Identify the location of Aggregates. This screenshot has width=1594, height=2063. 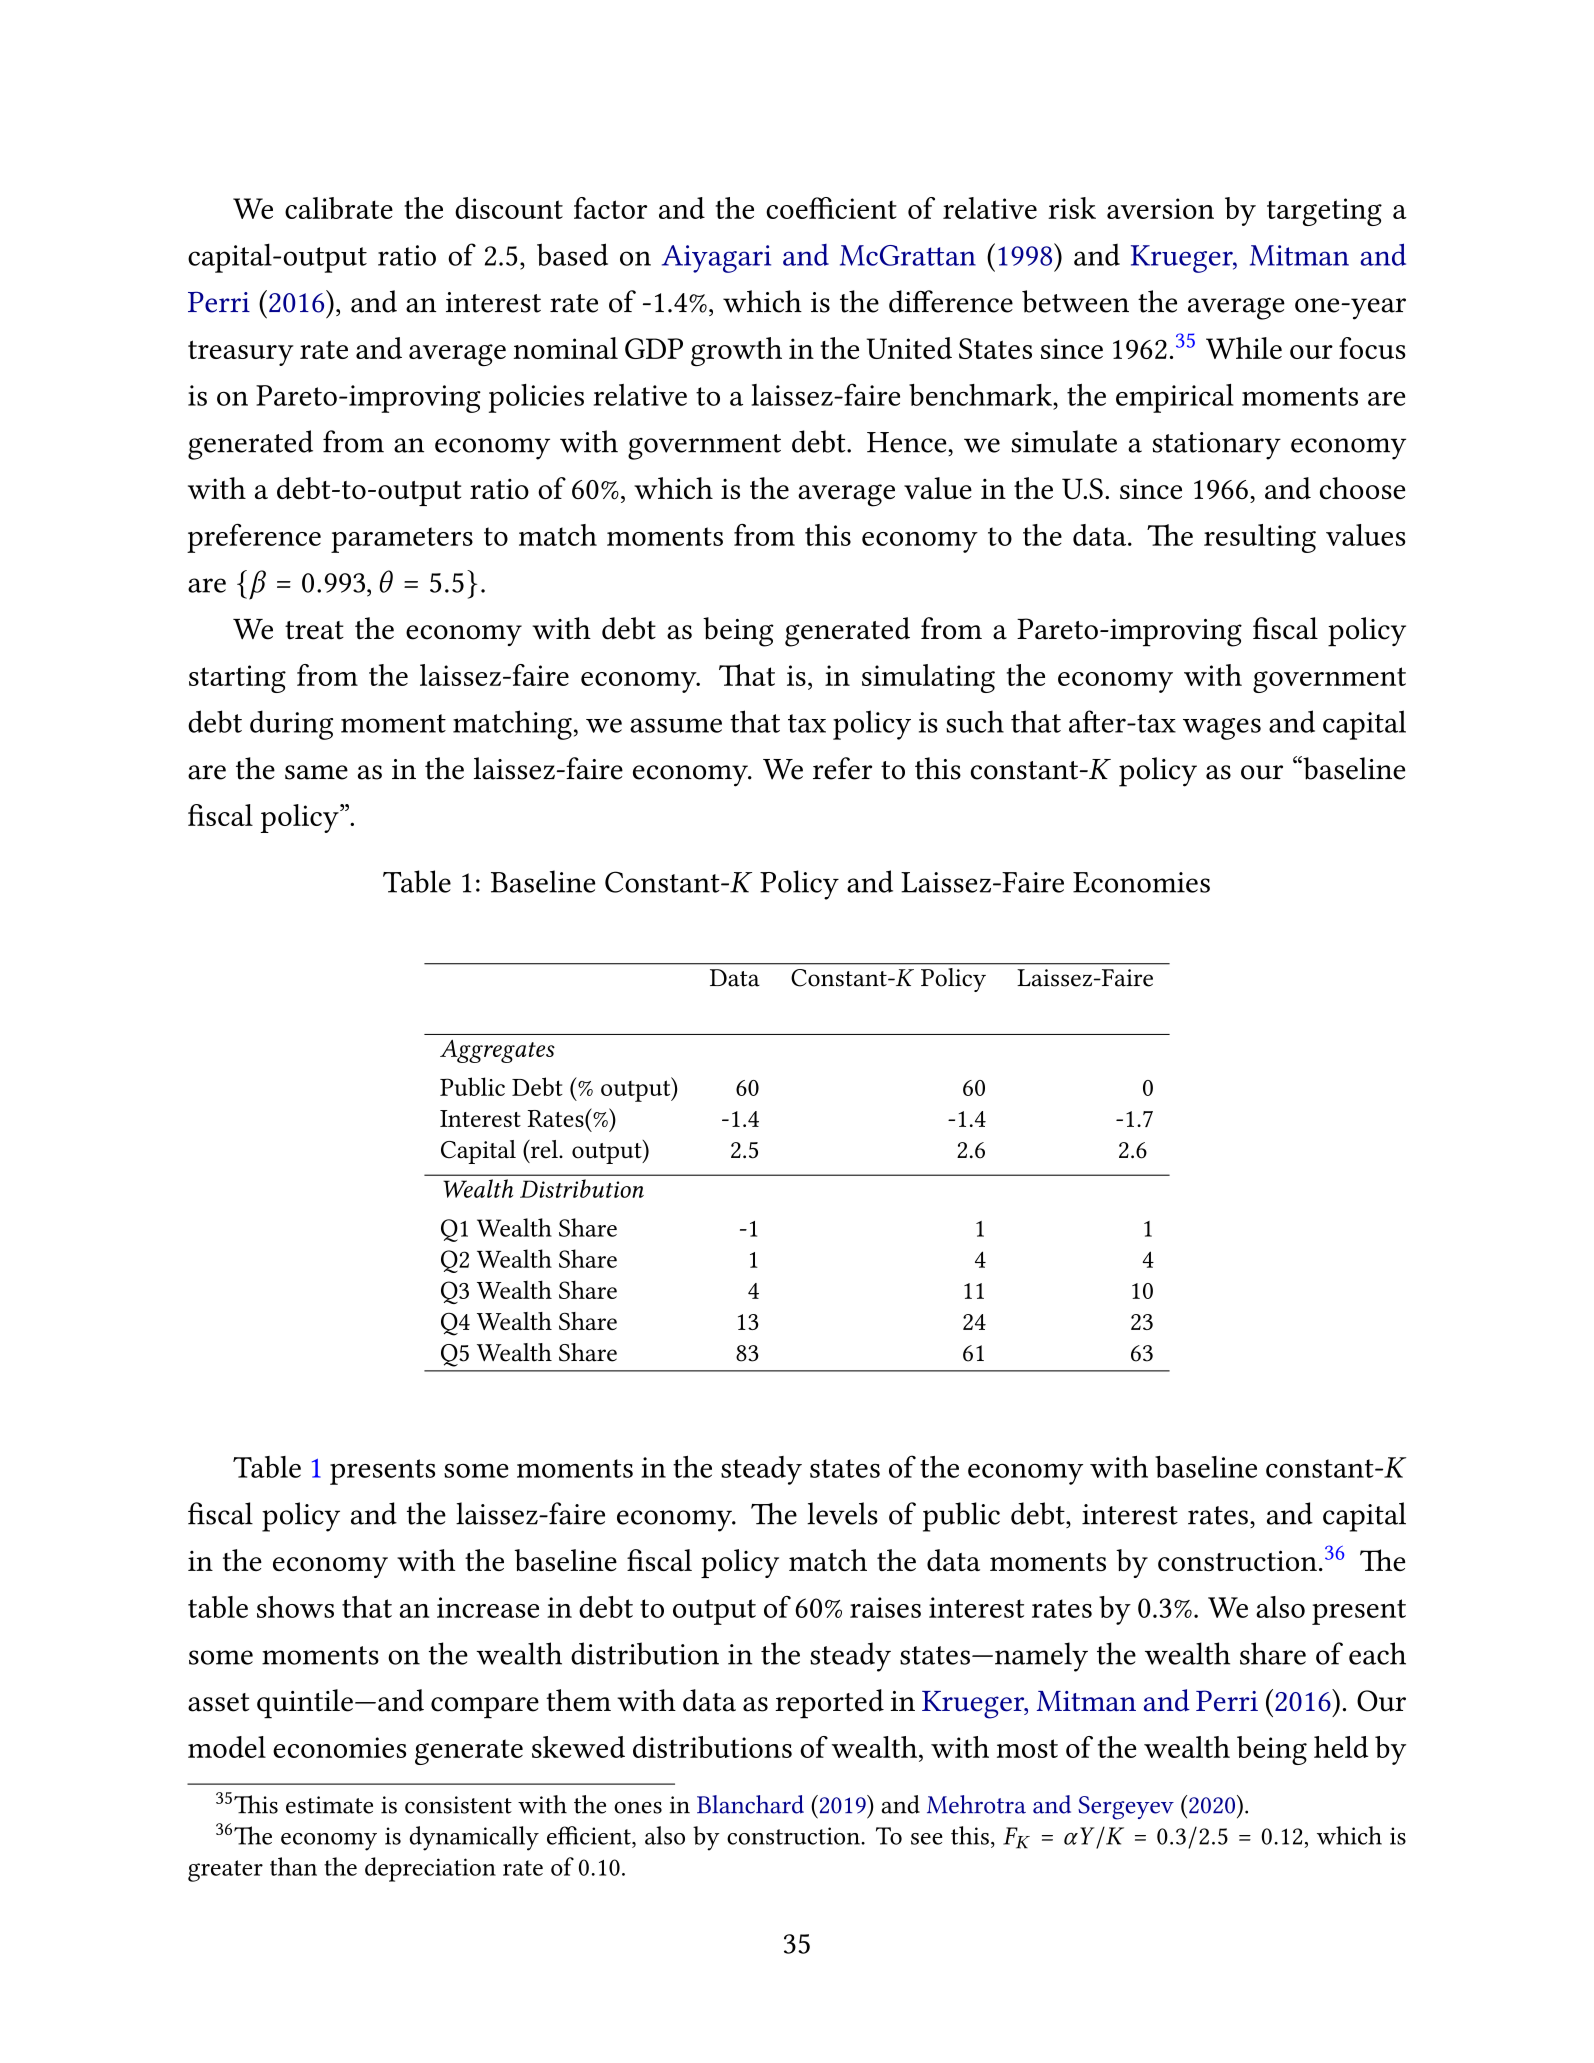
(497, 1051).
